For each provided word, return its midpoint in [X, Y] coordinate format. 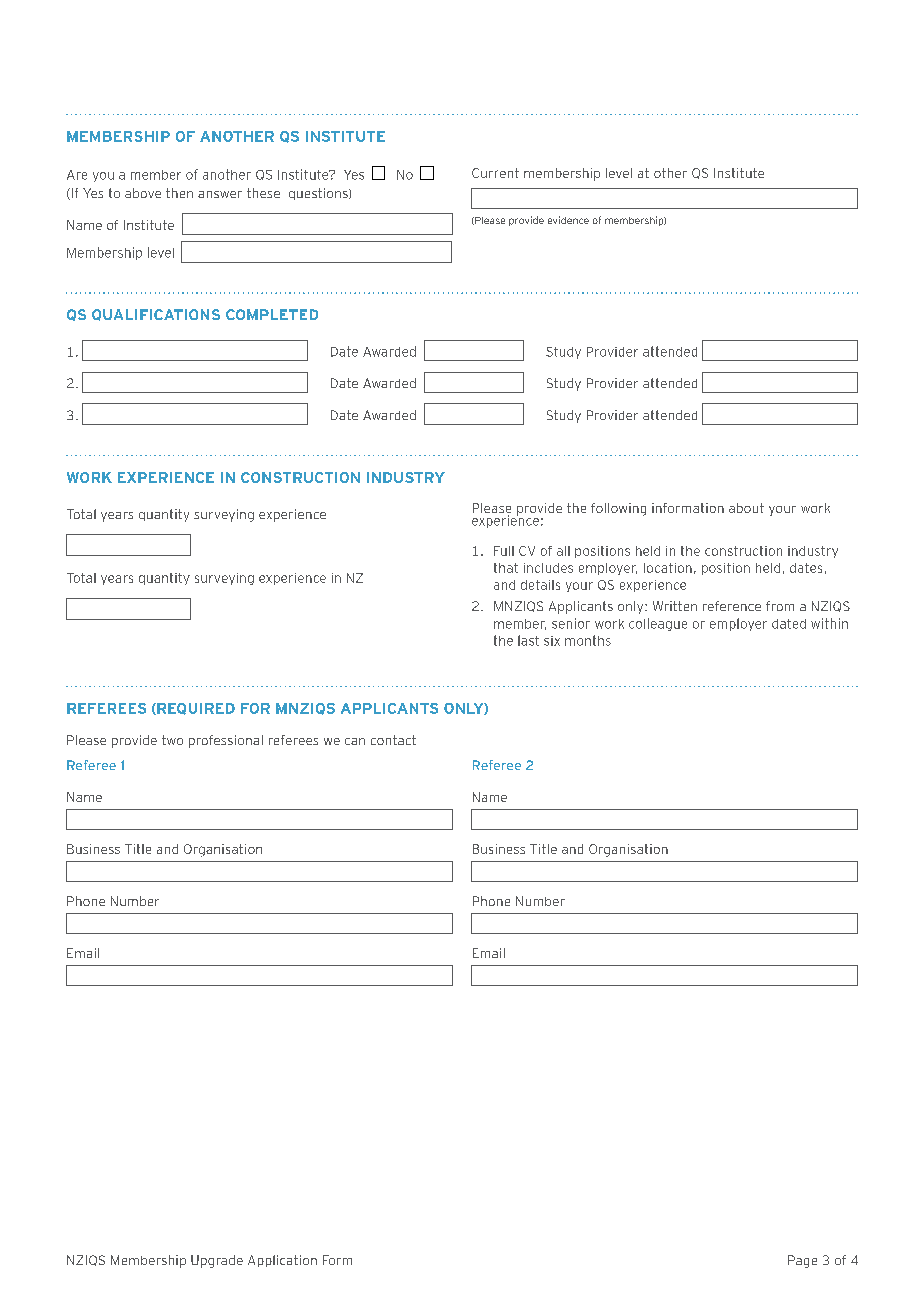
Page [802, 1261]
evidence [568, 220]
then [179, 193]
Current [495, 173]
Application [282, 1261]
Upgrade [217, 1261]
